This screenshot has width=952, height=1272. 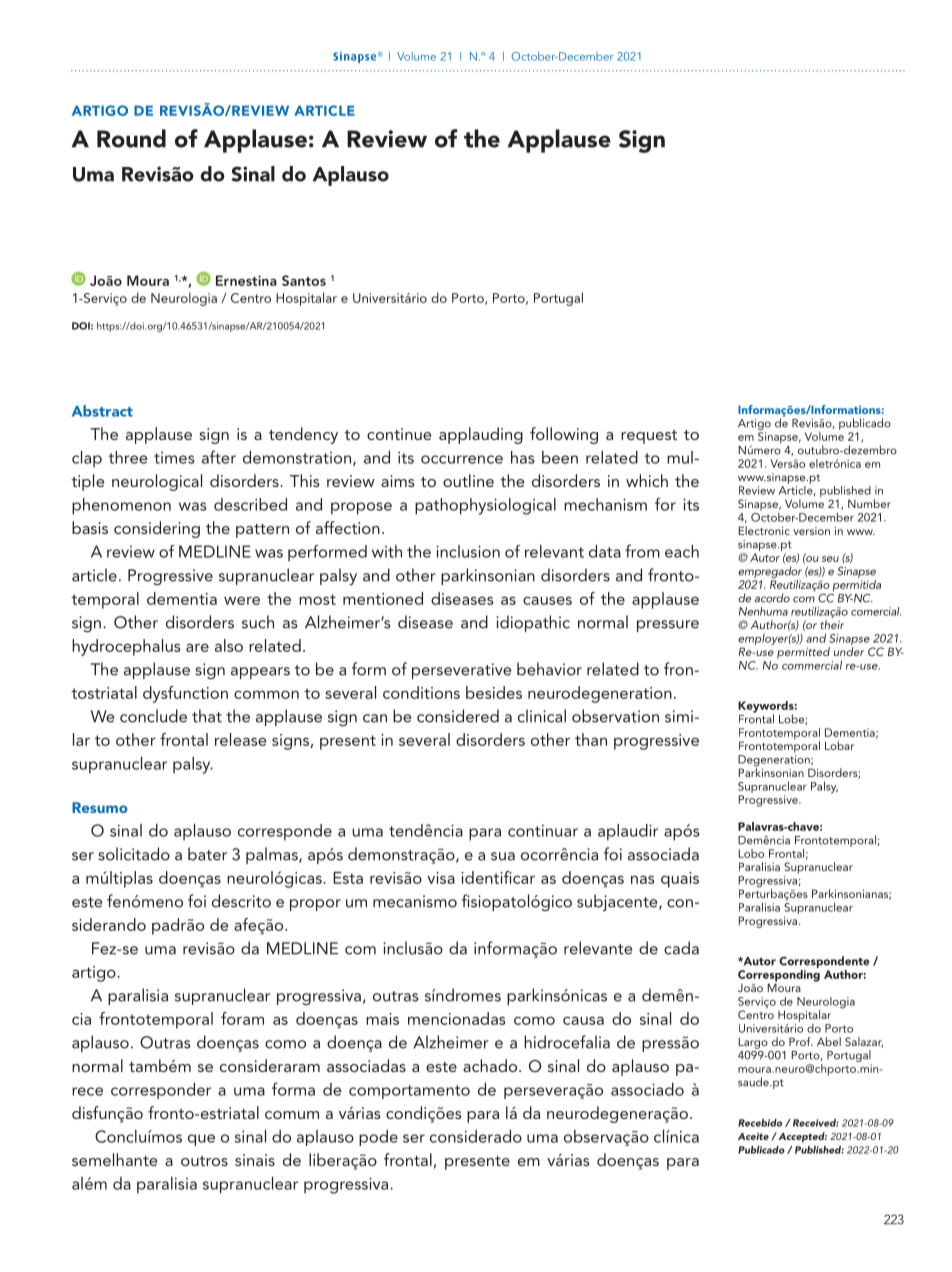 What do you see at coordinates (753, 1043) in the screenshot?
I see `Largo` at bounding box center [753, 1043].
